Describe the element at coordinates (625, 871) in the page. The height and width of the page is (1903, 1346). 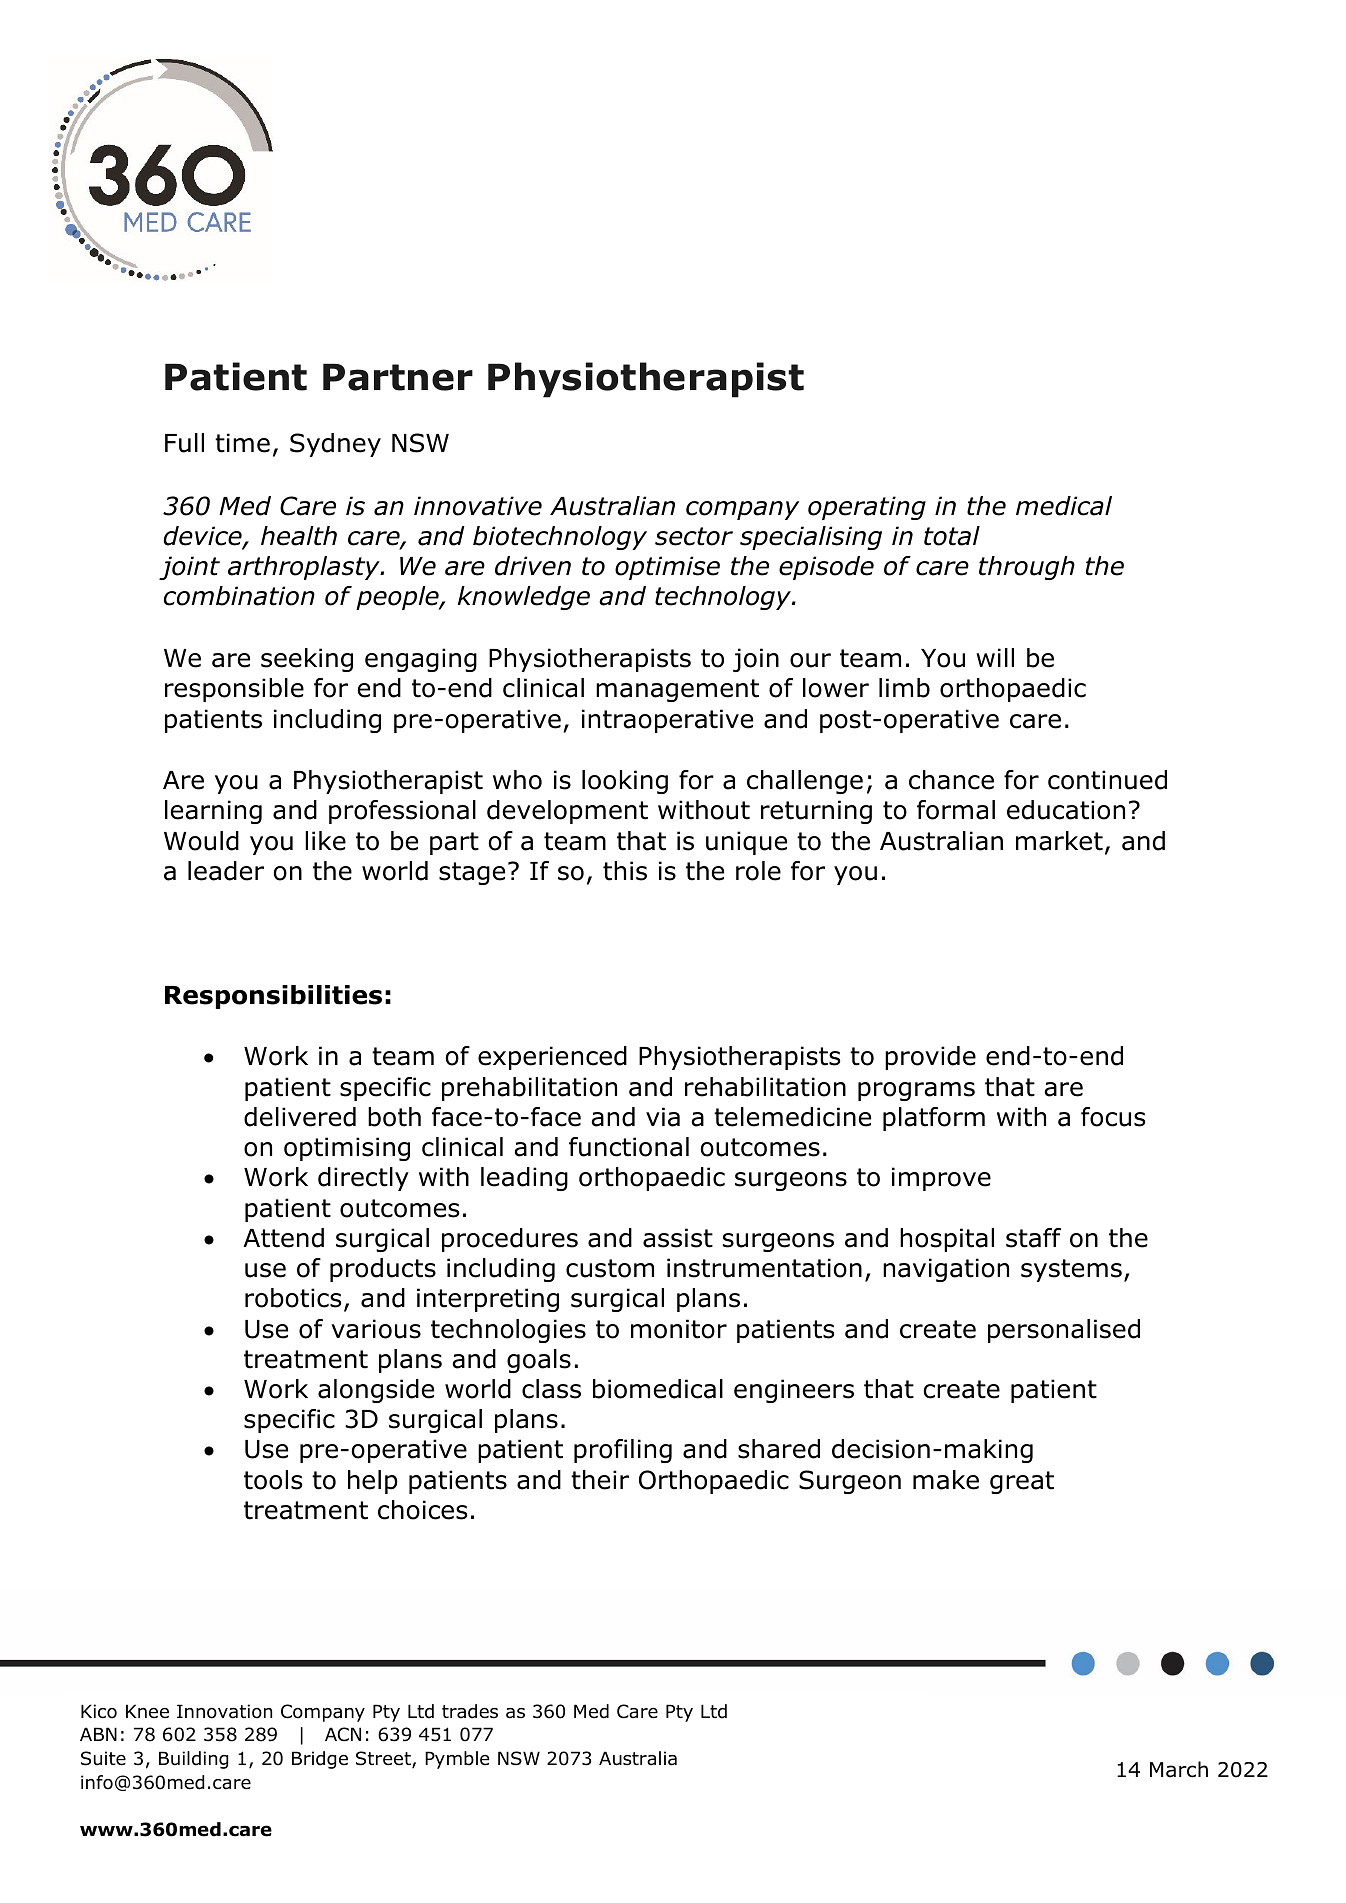
I see `this` at that location.
